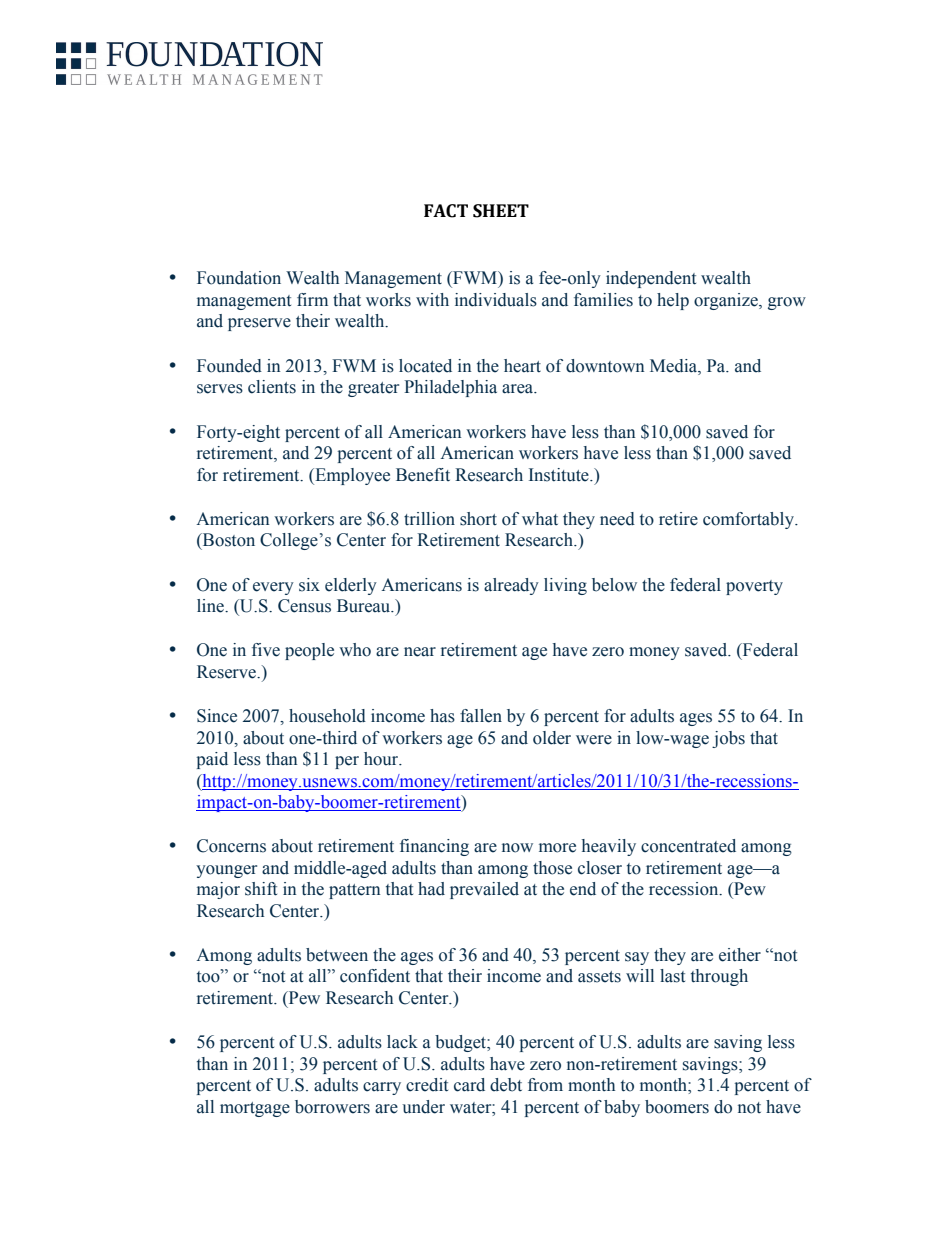  Describe the element at coordinates (496, 300) in the screenshot. I see `individuals` at that location.
